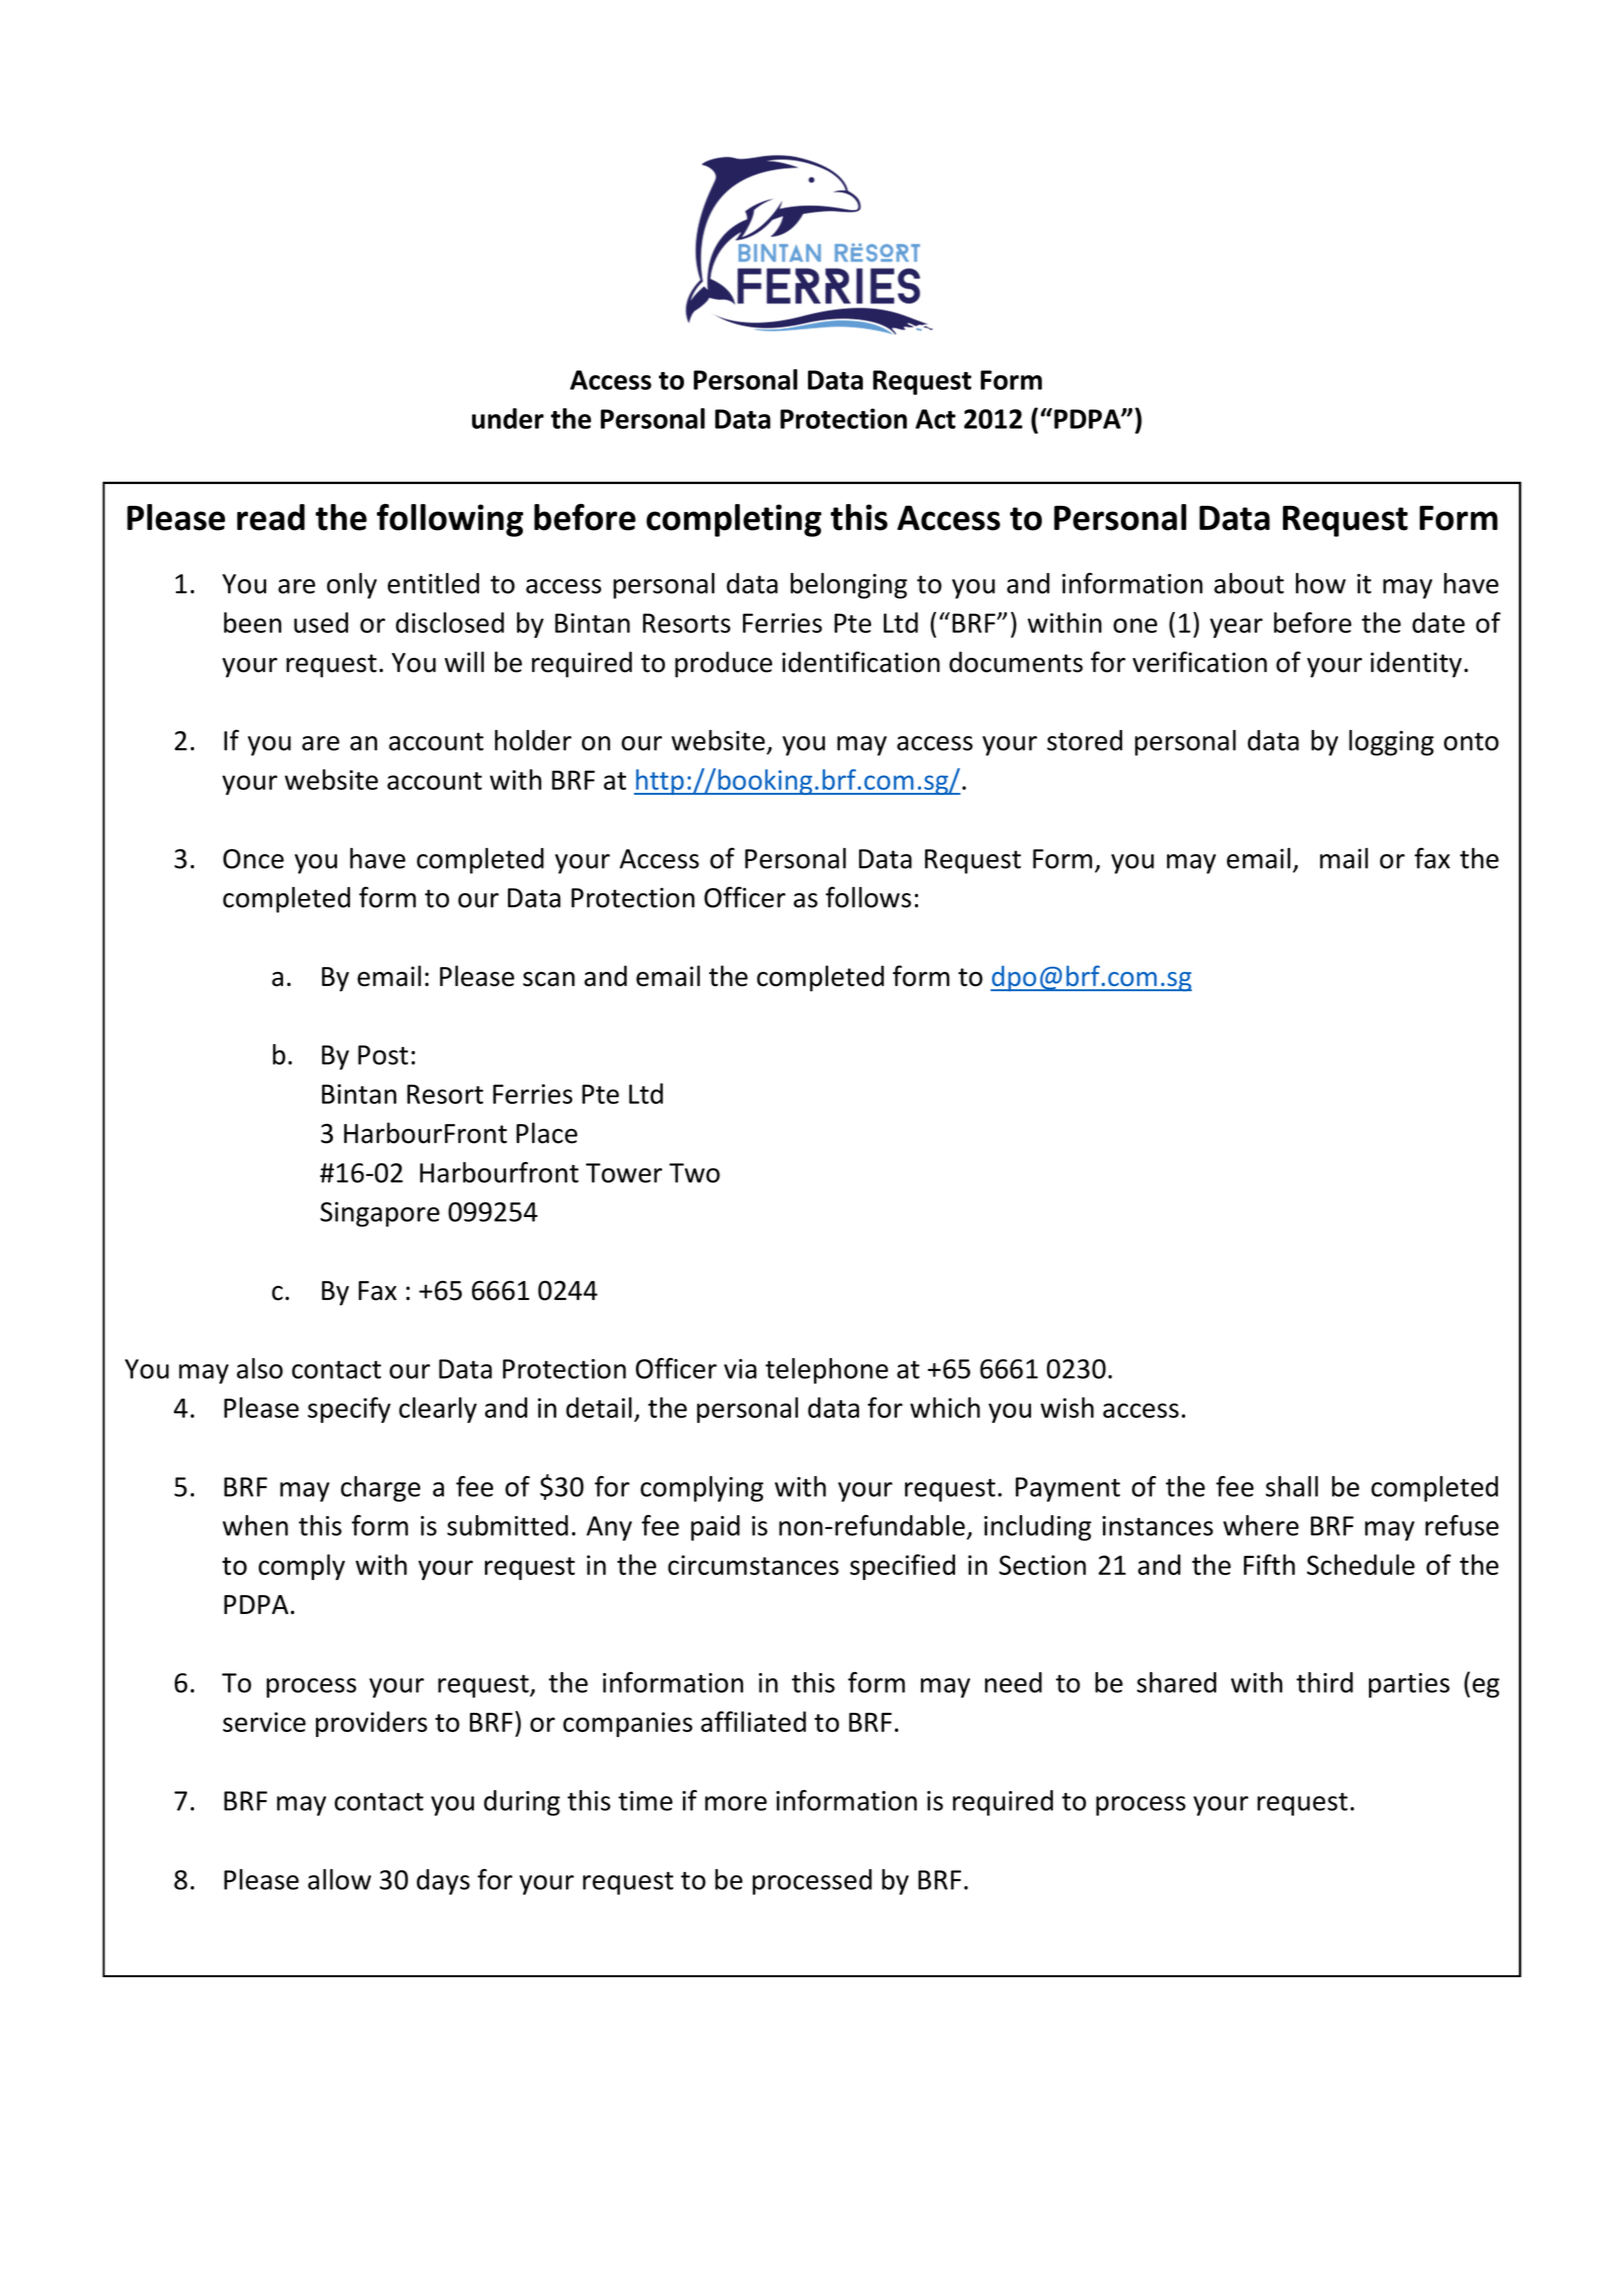  Describe the element at coordinates (1321, 583) in the screenshot. I see `how` at that location.
